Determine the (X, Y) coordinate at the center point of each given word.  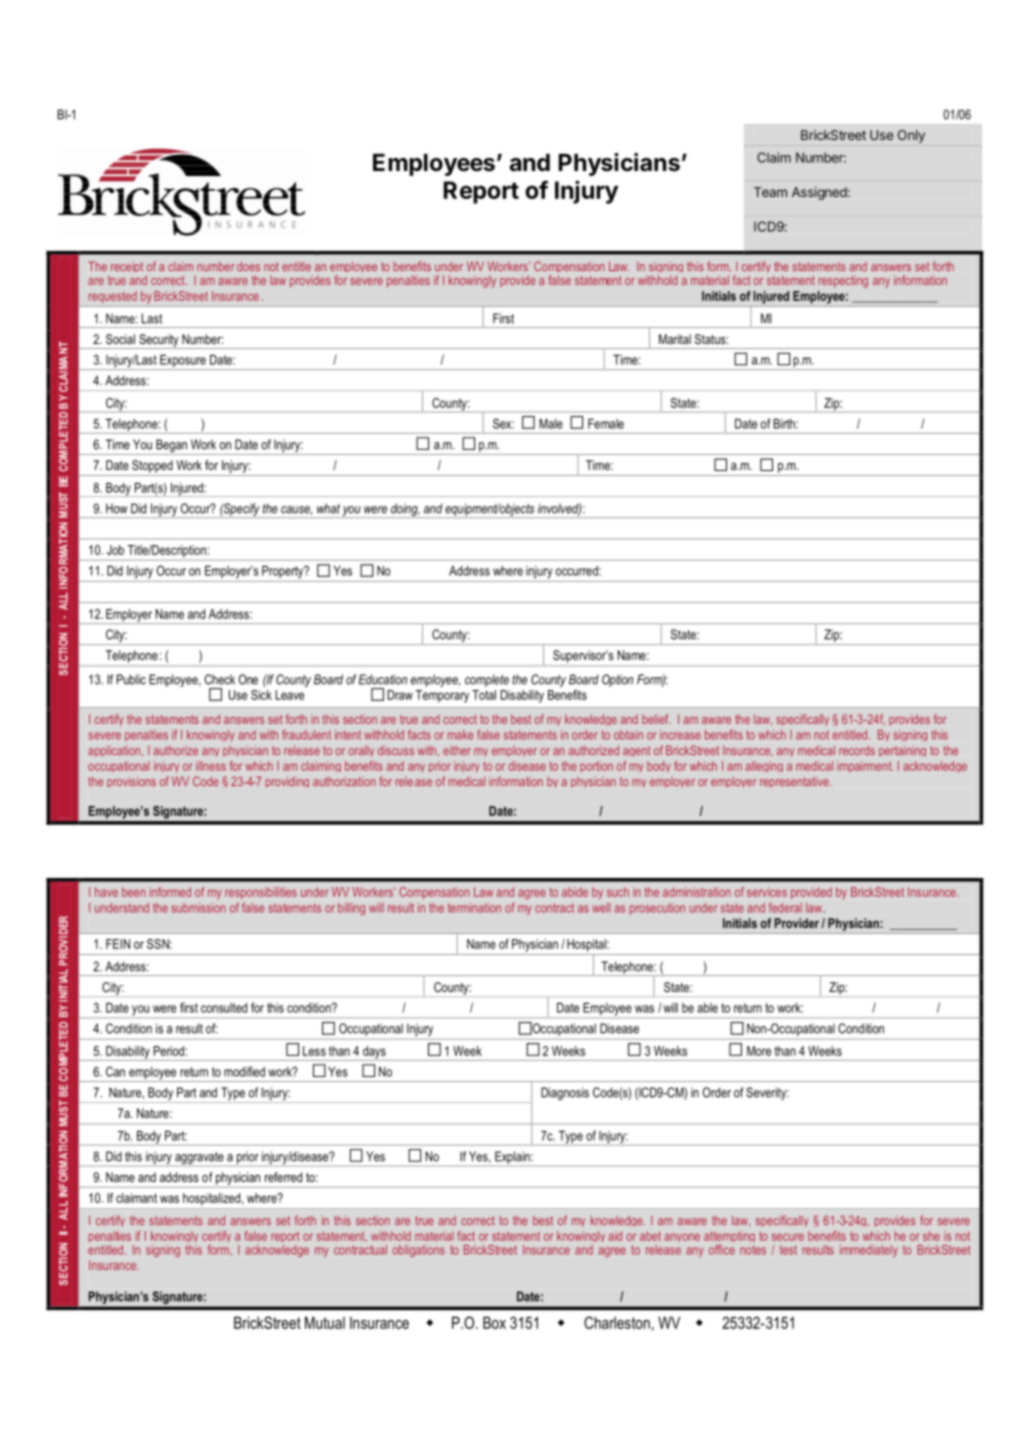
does (248, 266)
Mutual (325, 1322)
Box (494, 1322)
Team (770, 192)
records (857, 750)
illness (211, 766)
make (461, 735)
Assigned (819, 193)
